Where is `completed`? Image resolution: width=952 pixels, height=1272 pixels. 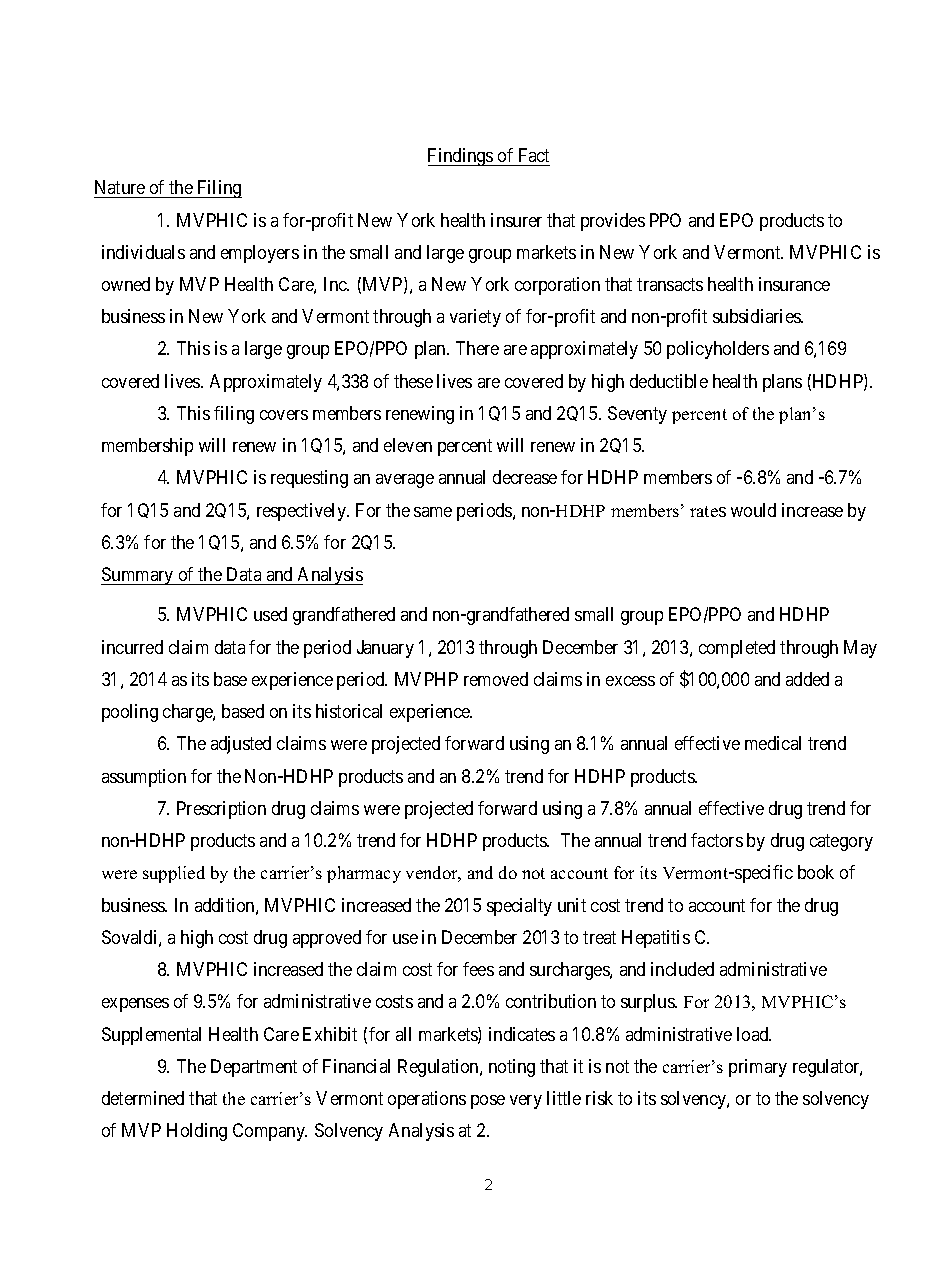 completed is located at coordinates (737, 649).
